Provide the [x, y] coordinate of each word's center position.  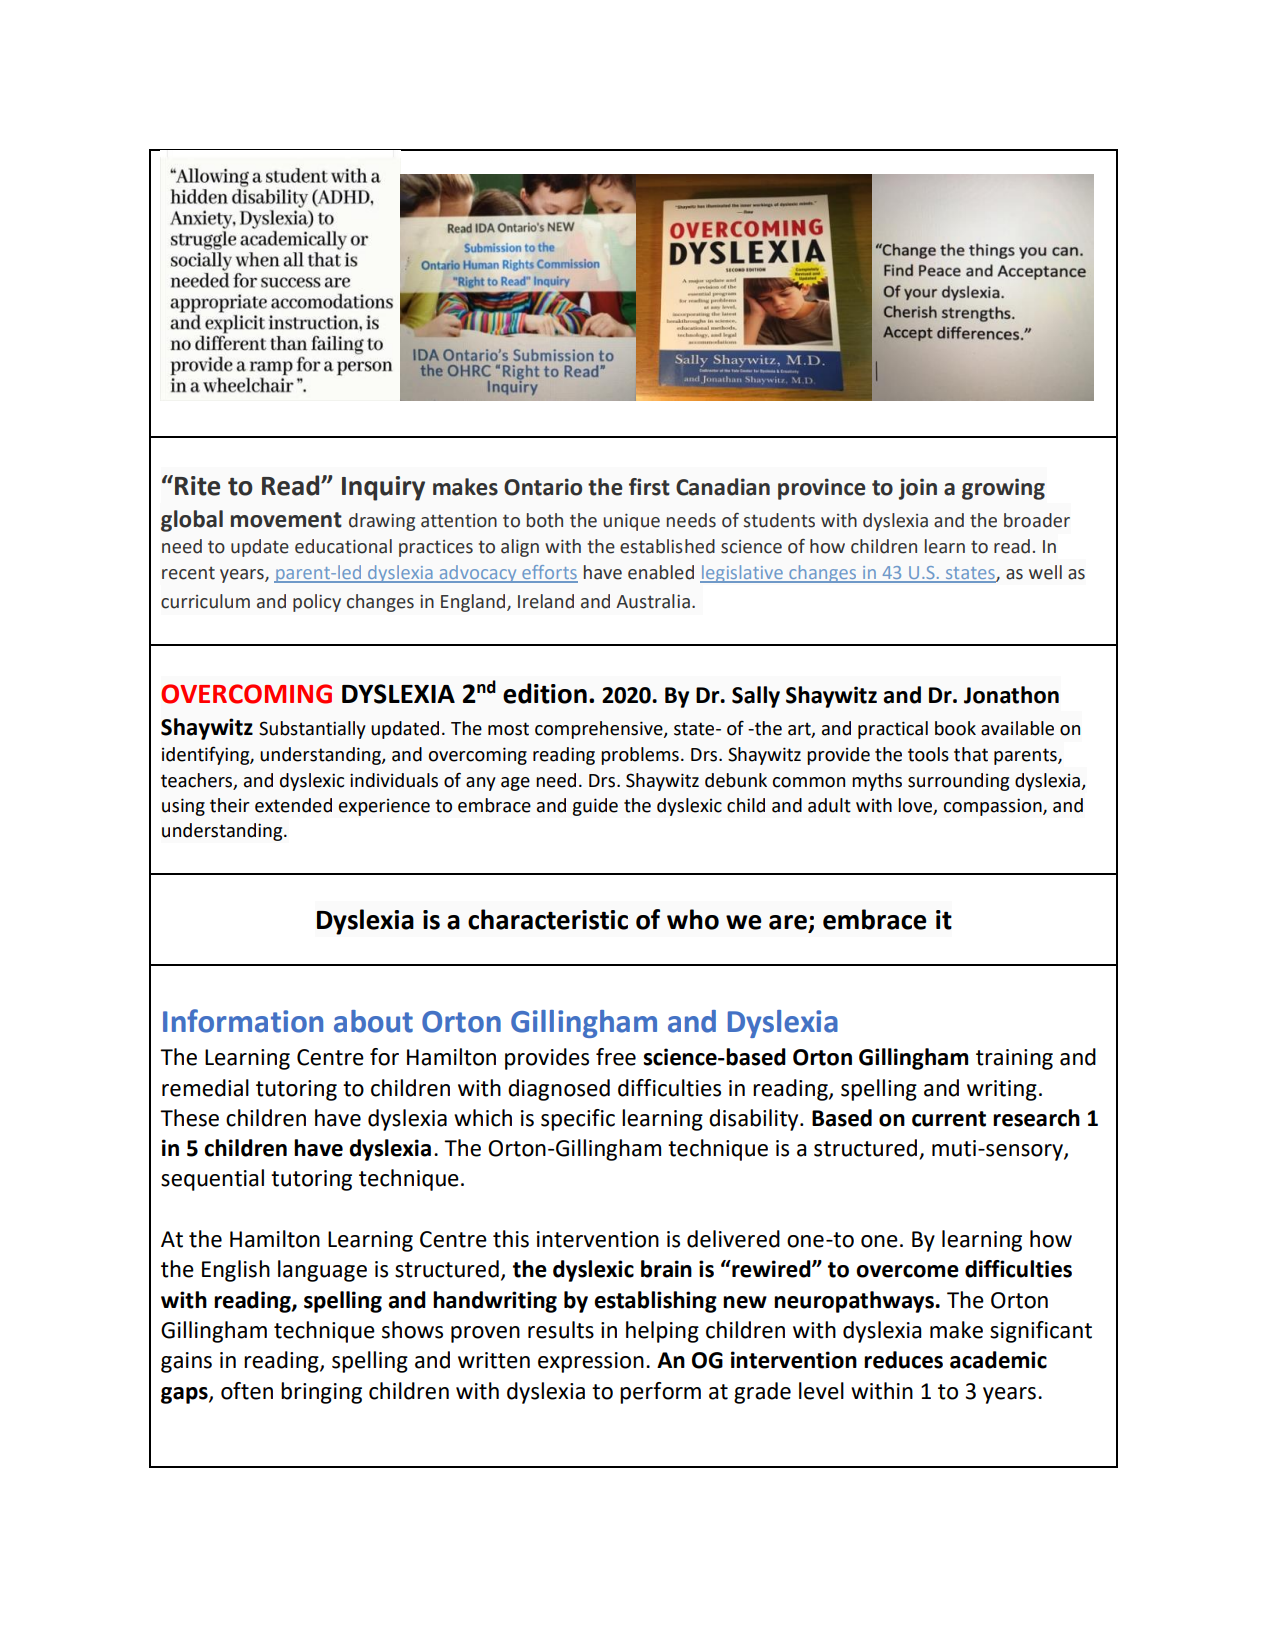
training [1014, 1059]
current [949, 1119]
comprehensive [600, 730]
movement [286, 520]
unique [631, 522]
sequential [212, 1180]
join [918, 489]
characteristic [548, 919]
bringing [321, 1393]
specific [578, 1120]
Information [243, 1021]
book [955, 728]
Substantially [312, 730]
